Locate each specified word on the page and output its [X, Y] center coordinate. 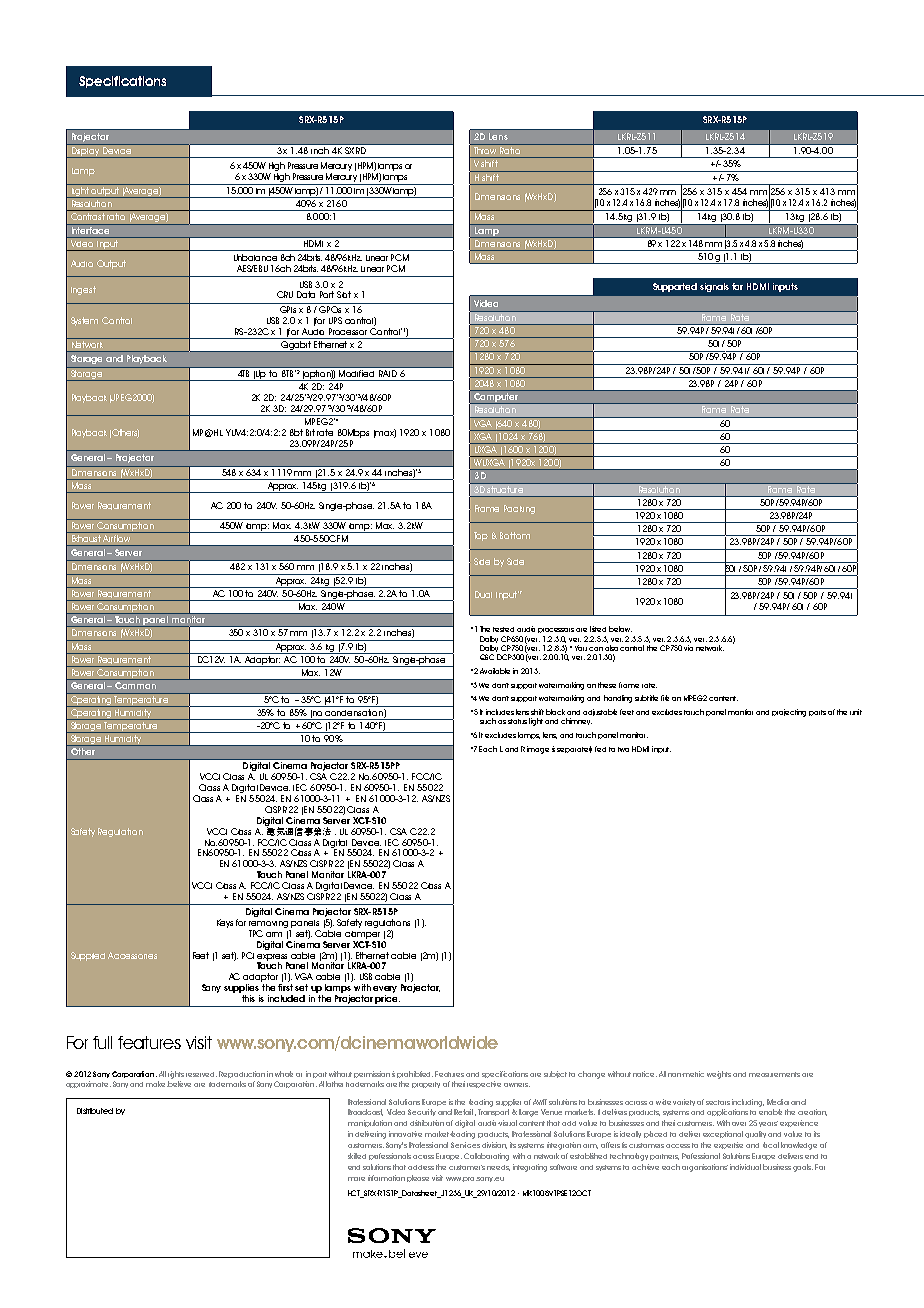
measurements [774, 1074]
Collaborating [486, 1157]
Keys [225, 923]
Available [495, 671]
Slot [344, 294]
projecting [789, 713]
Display [85, 152]
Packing [519, 509]
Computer [496, 398]
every [385, 989]
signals [714, 287]
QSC [487, 657]
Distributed [95, 1111]
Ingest [83, 290]
